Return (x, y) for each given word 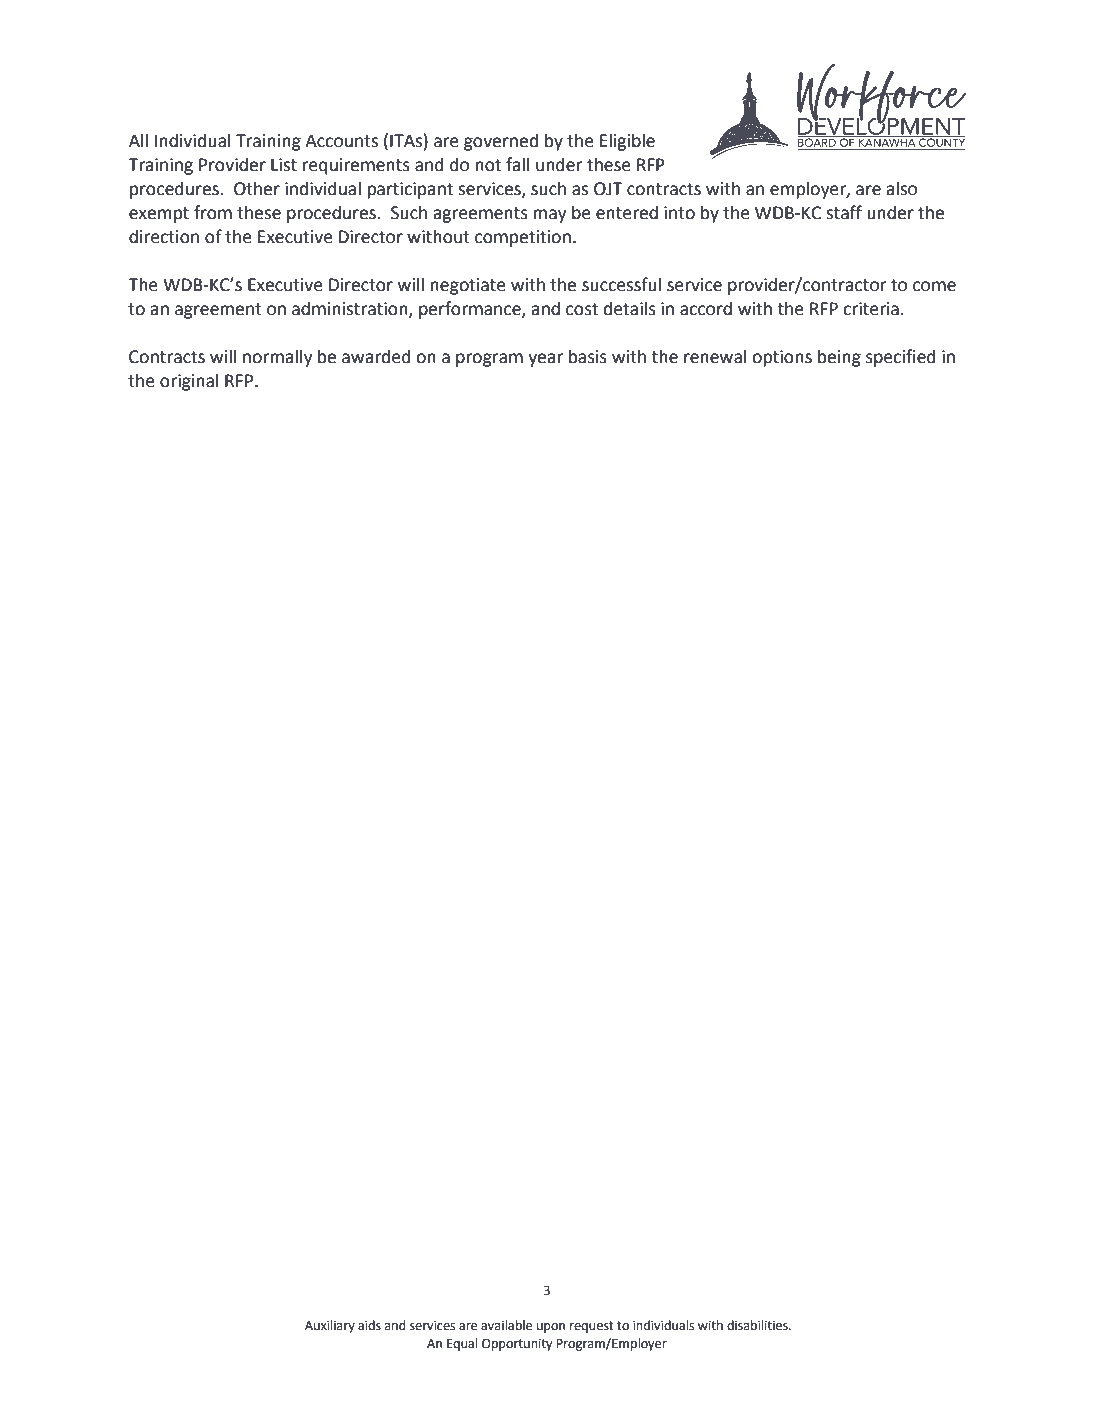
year (545, 360)
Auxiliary (330, 1326)
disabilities (758, 1325)
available (507, 1325)
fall (517, 164)
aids (369, 1325)
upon (551, 1328)
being (839, 358)
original (189, 382)
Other (257, 188)
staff (844, 212)
